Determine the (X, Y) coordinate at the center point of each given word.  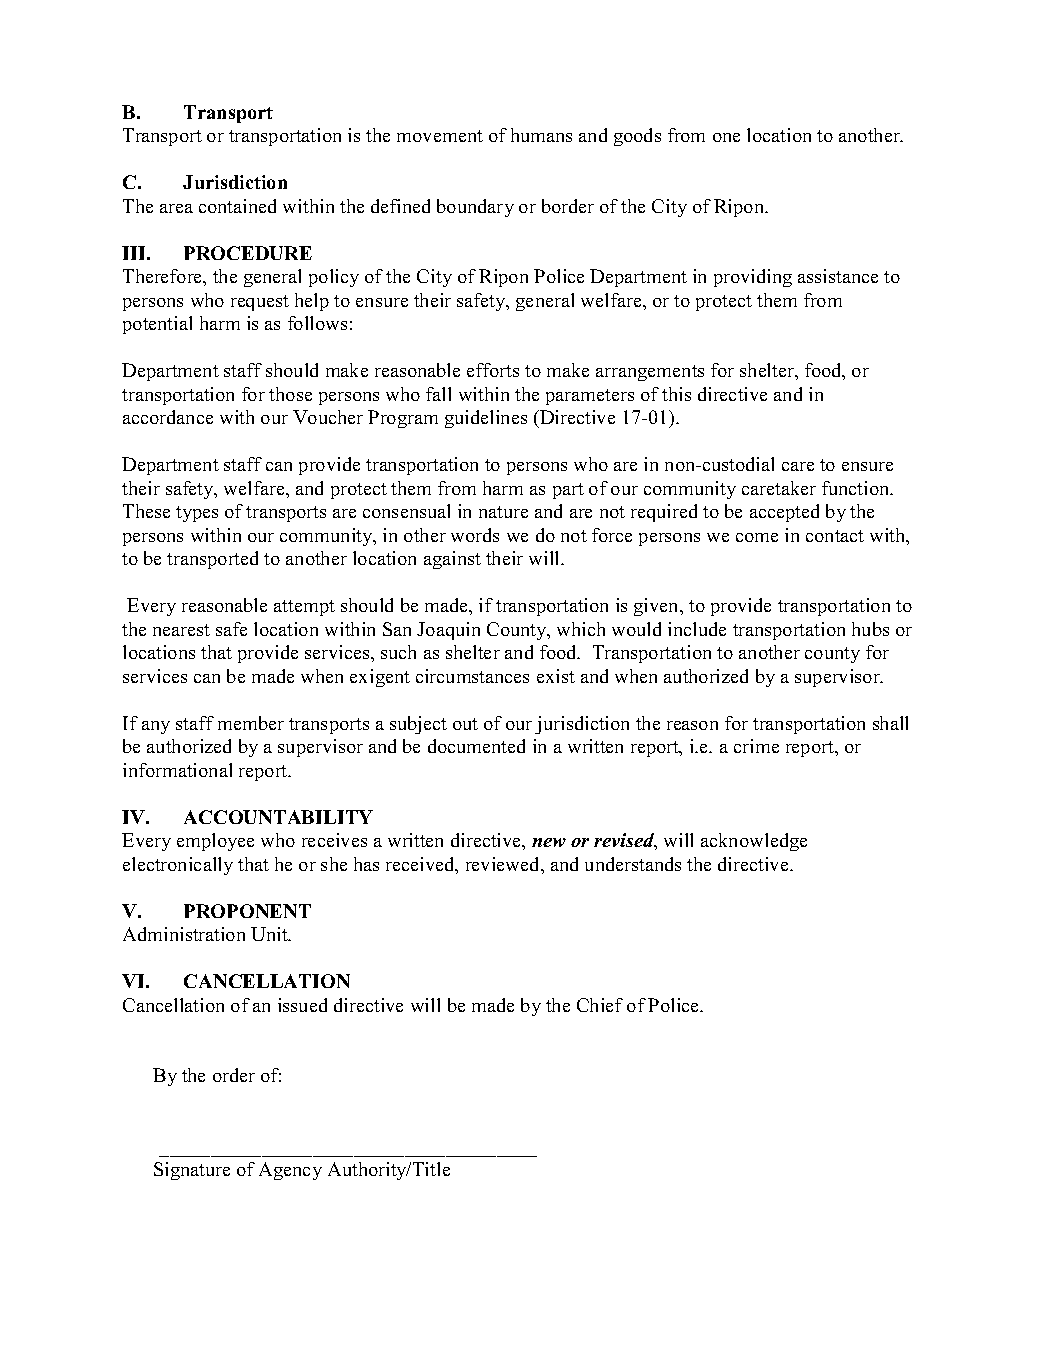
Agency (290, 1171)
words (475, 535)
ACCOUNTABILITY (278, 817)
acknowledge (754, 842)
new (549, 842)
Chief (600, 1005)
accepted (784, 513)
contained (237, 206)
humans (541, 135)
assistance (838, 276)
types (197, 514)
